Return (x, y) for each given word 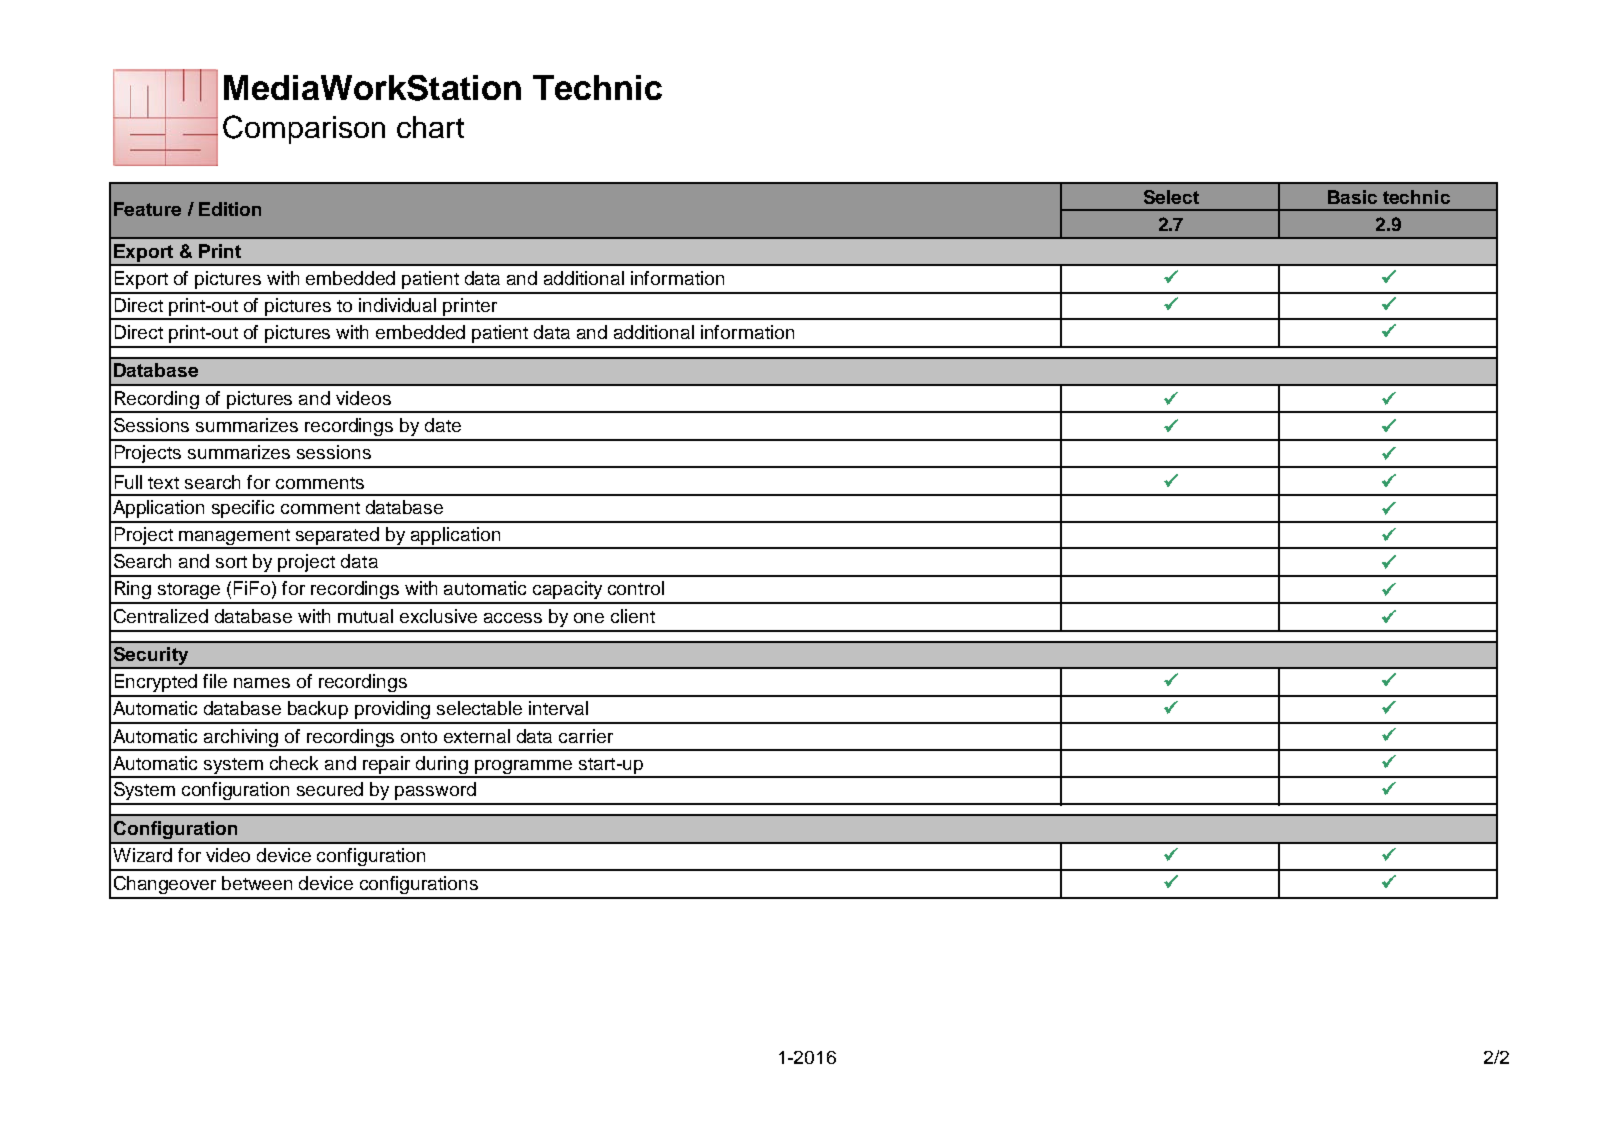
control (636, 588)
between (257, 883)
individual (397, 305)
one (589, 618)
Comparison (304, 129)
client (633, 616)
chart (430, 127)
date (443, 425)
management (234, 538)
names (262, 683)
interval (558, 708)
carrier (586, 736)
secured (330, 789)
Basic (1352, 197)
